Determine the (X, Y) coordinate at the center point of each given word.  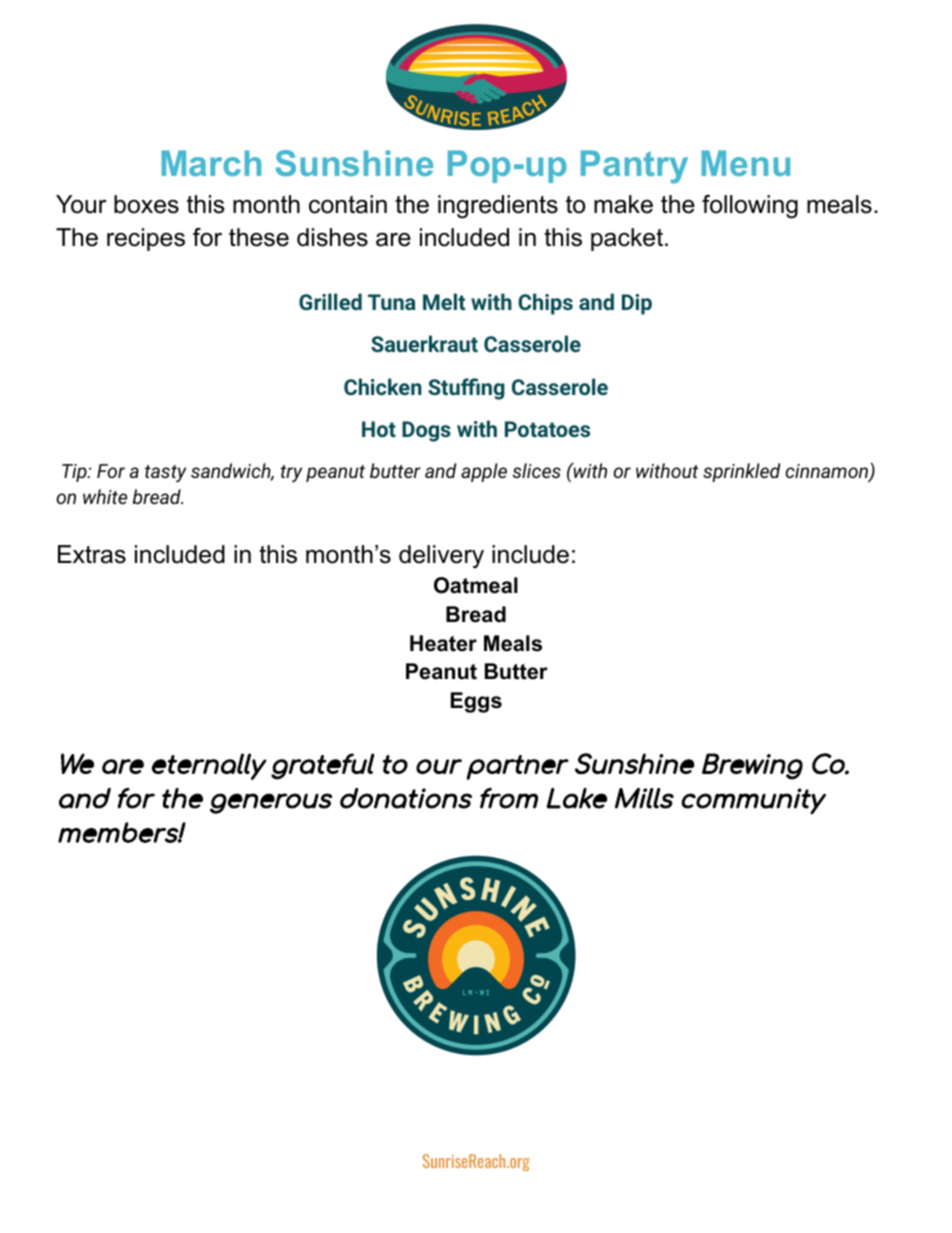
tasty (165, 473)
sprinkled (741, 472)
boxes (146, 204)
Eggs (476, 702)
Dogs (426, 431)
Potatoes (547, 429)
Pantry (634, 167)
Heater (443, 643)
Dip (637, 304)
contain (348, 204)
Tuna (392, 302)
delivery (441, 557)
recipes (146, 239)
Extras (92, 554)
